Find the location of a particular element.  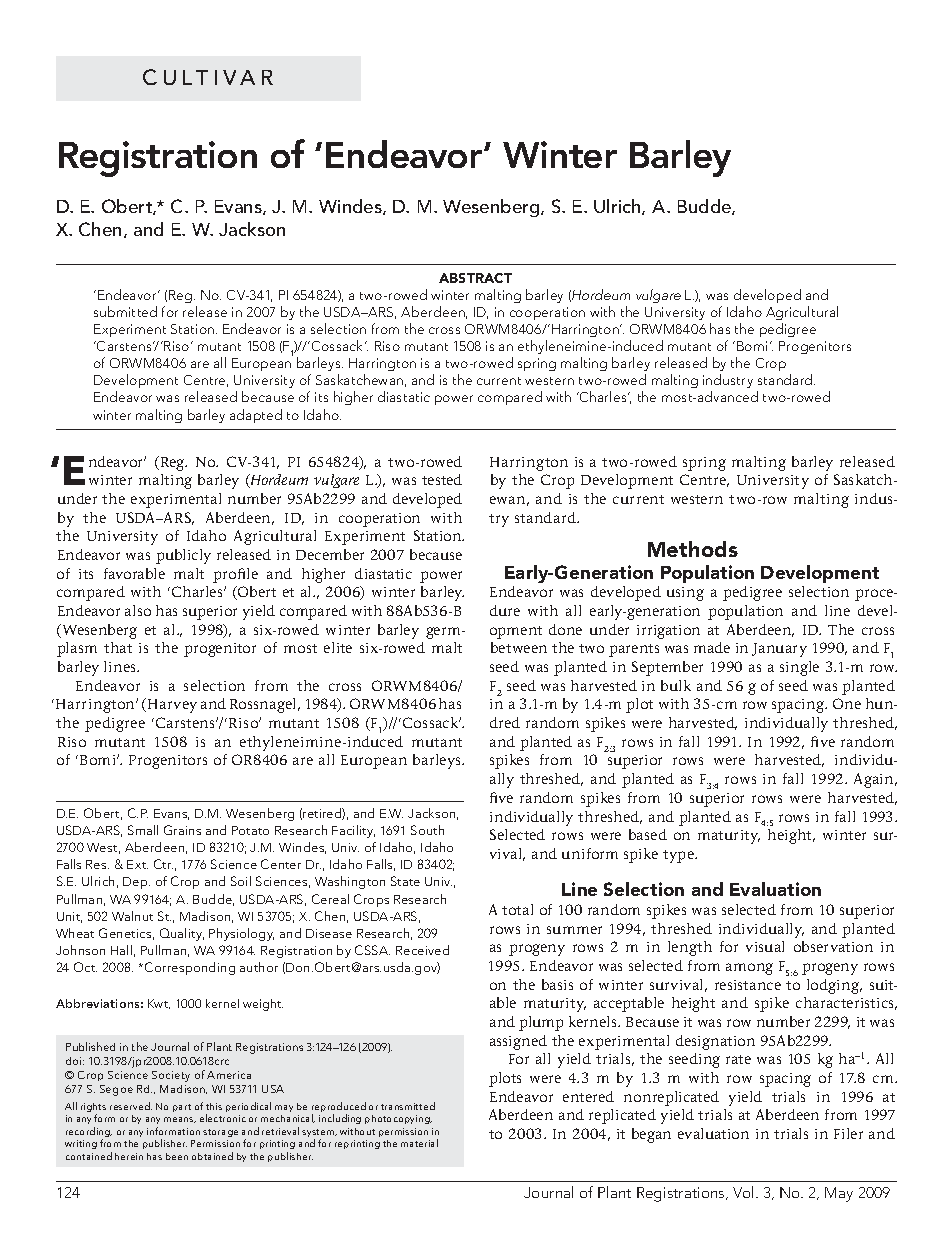

tested is located at coordinates (442, 479).
